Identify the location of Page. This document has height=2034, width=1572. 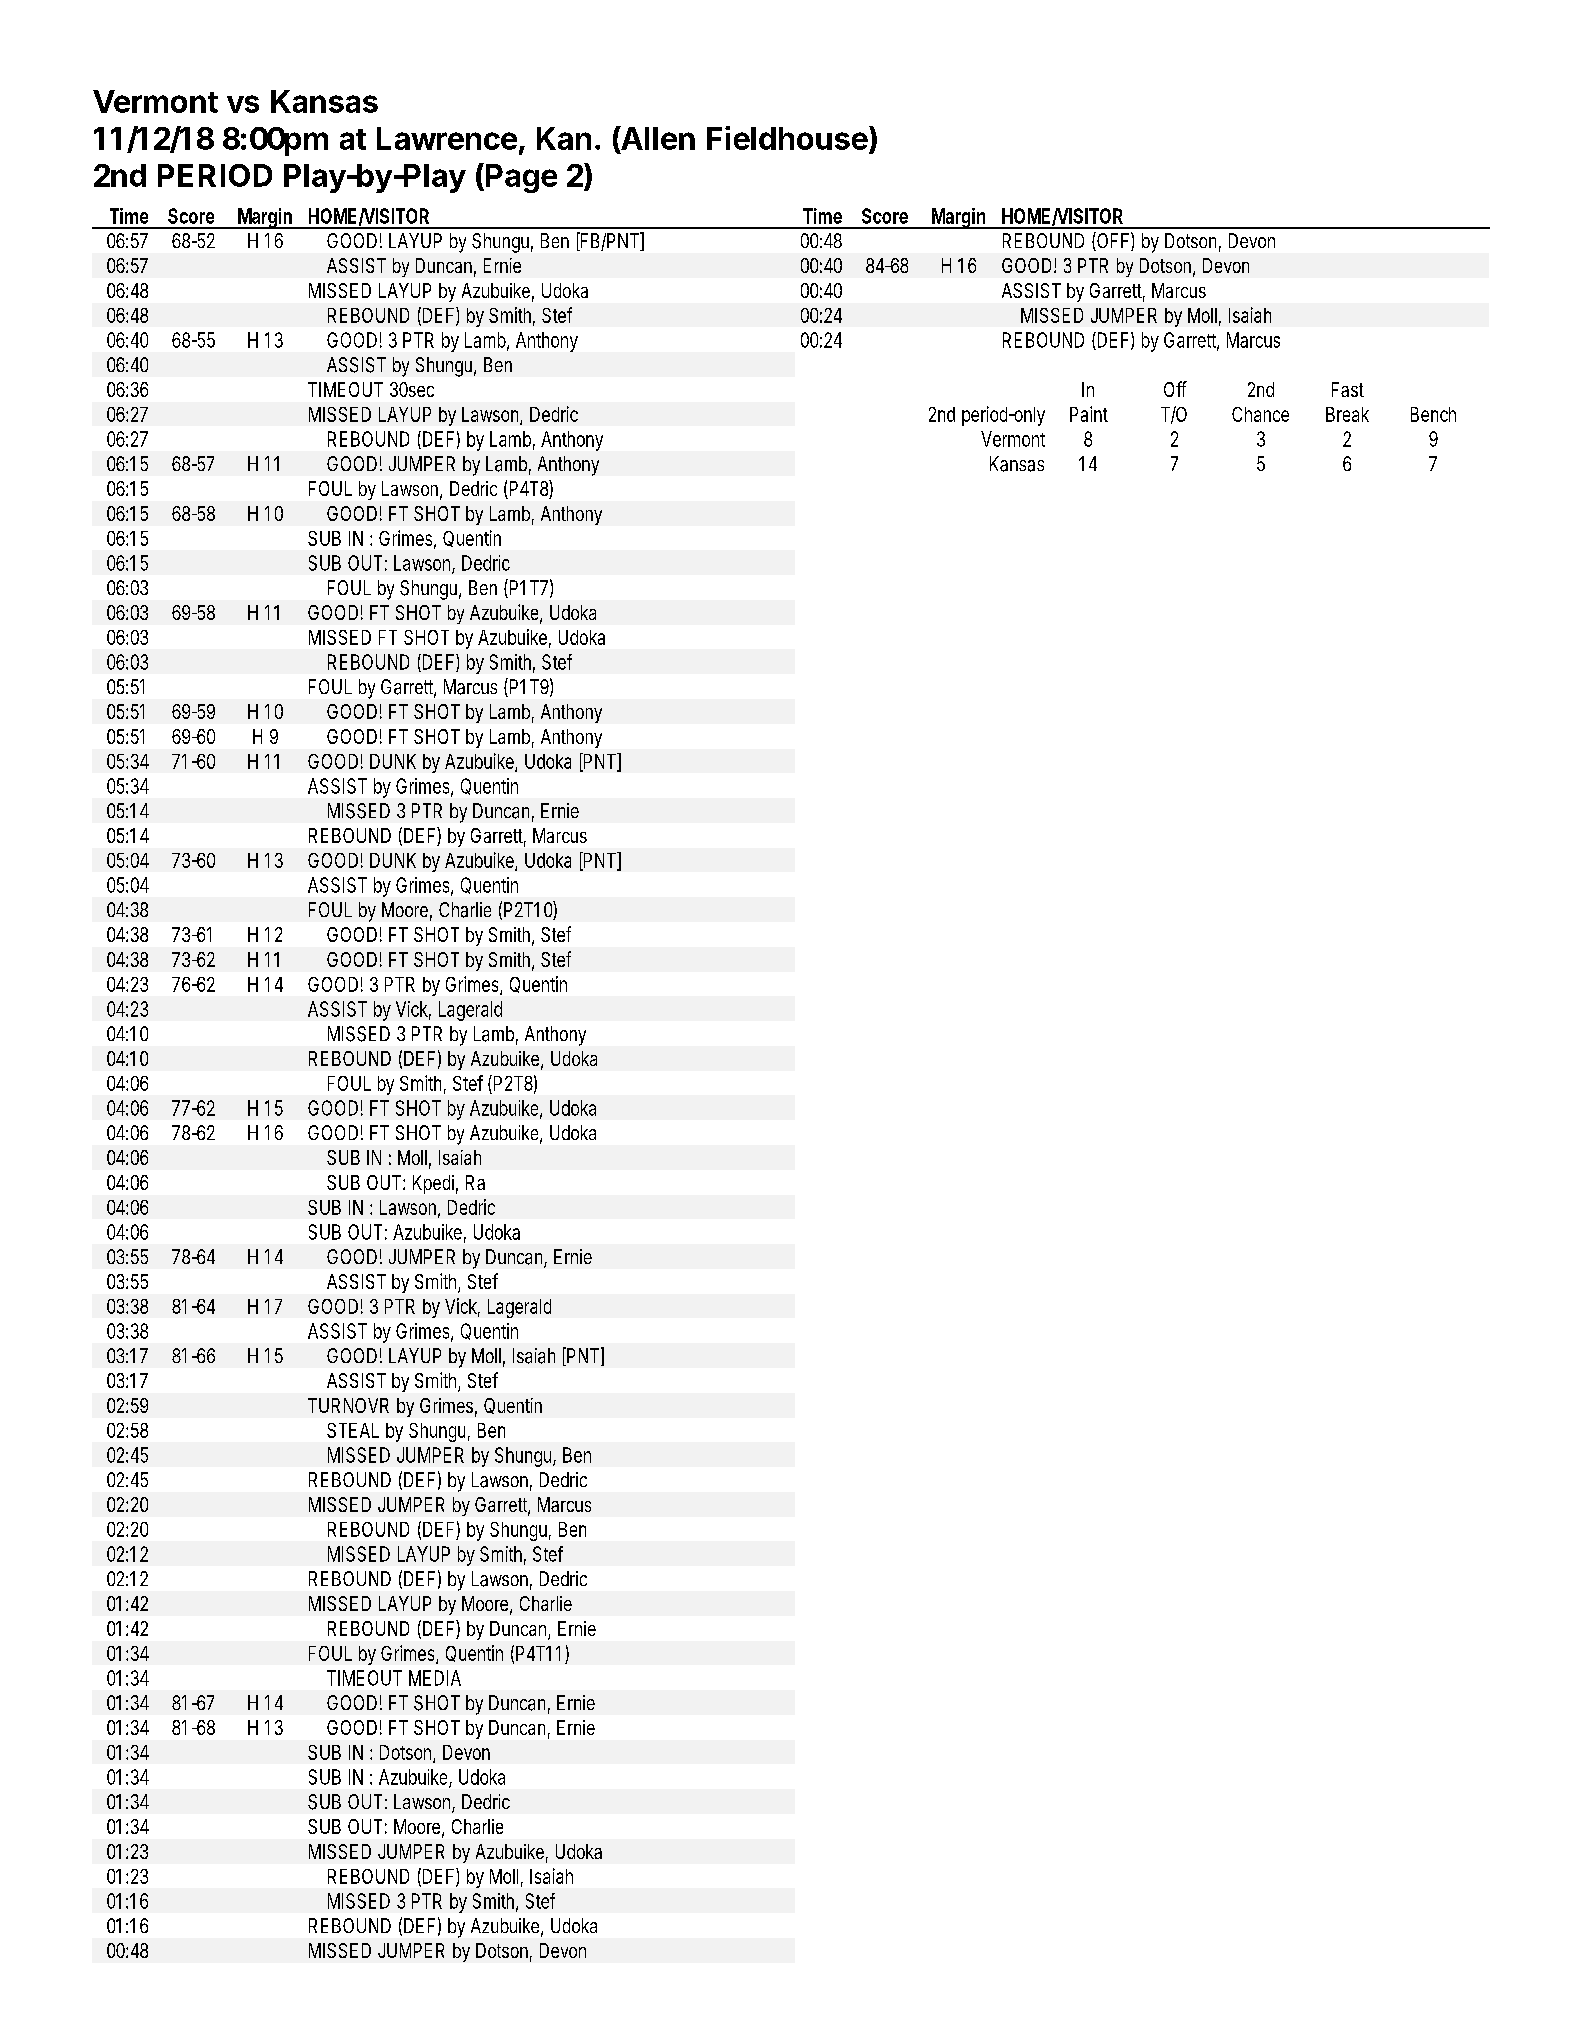
(521, 178).
